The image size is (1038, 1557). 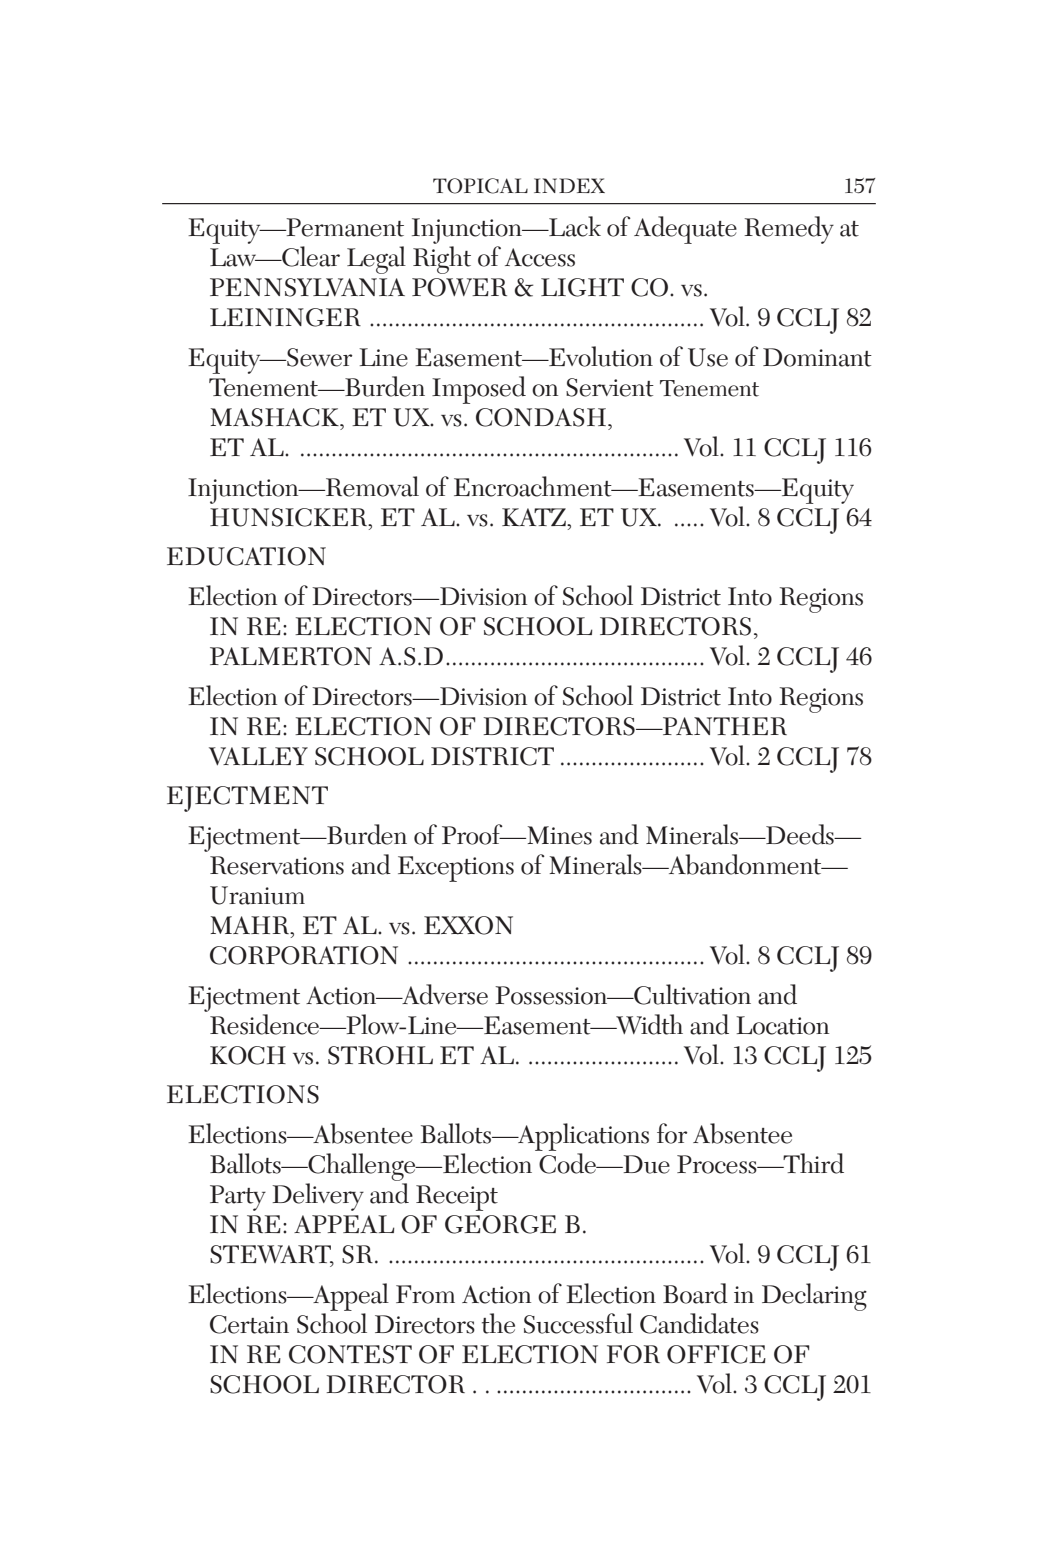 What do you see at coordinates (708, 357) in the screenshot?
I see `Use` at bounding box center [708, 357].
